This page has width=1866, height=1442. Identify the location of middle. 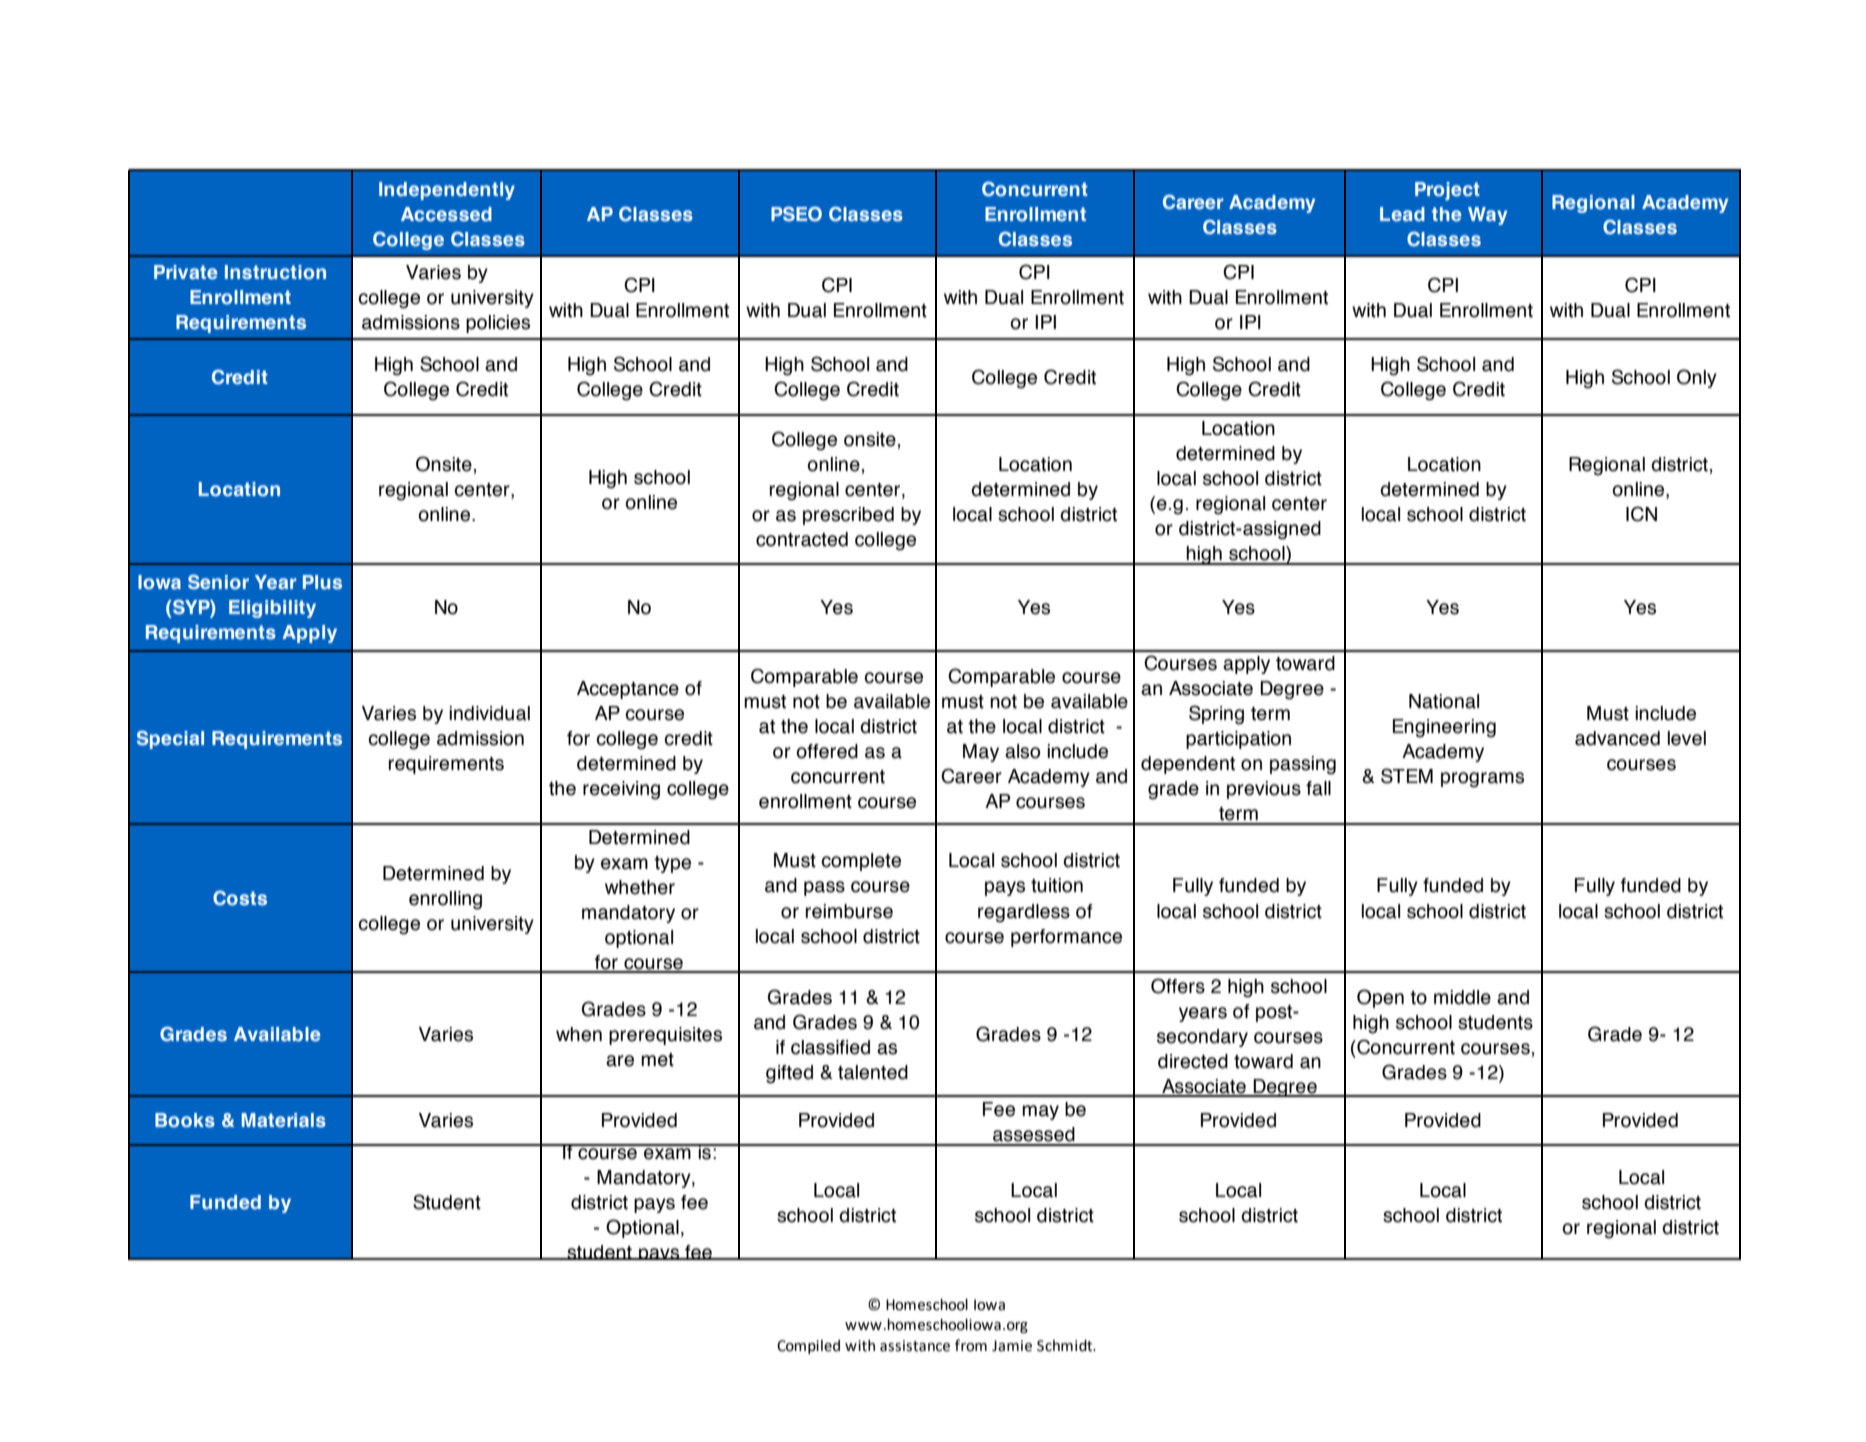
(1462, 997).
